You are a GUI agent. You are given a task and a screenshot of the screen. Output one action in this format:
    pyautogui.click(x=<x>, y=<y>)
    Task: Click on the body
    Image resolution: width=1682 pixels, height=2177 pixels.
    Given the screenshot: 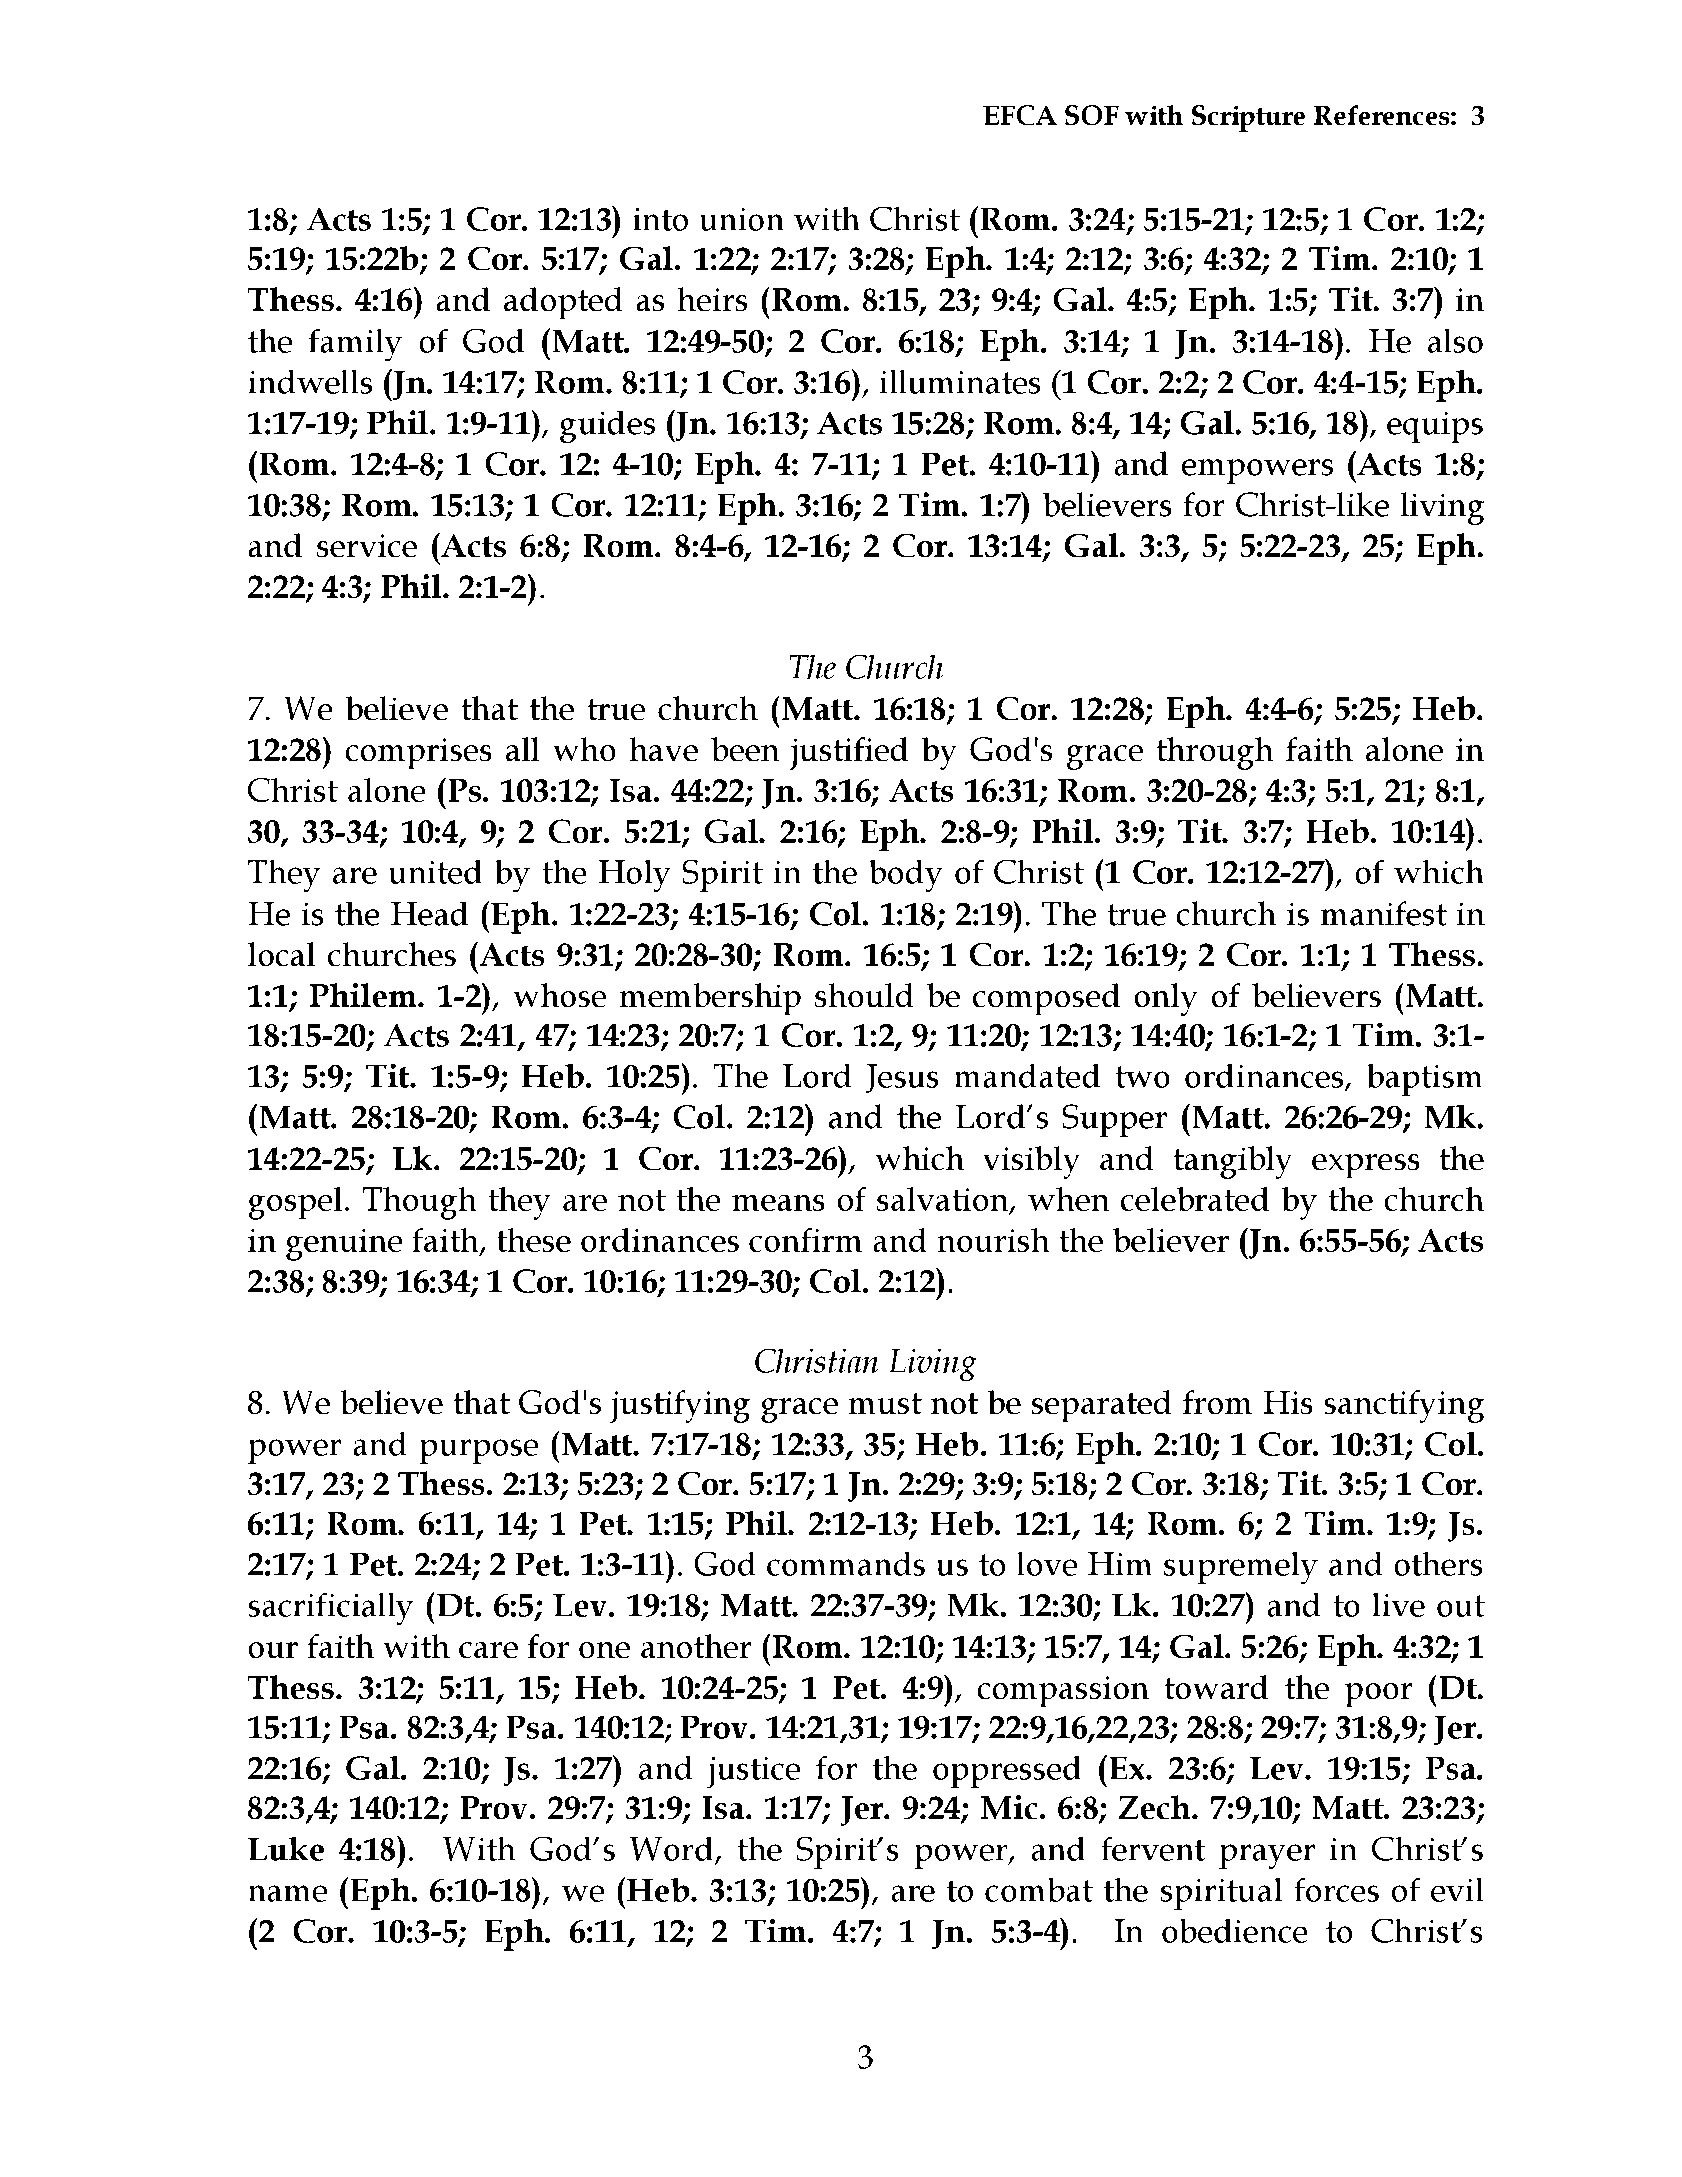 What is the action you would take?
    pyautogui.click(x=906, y=876)
